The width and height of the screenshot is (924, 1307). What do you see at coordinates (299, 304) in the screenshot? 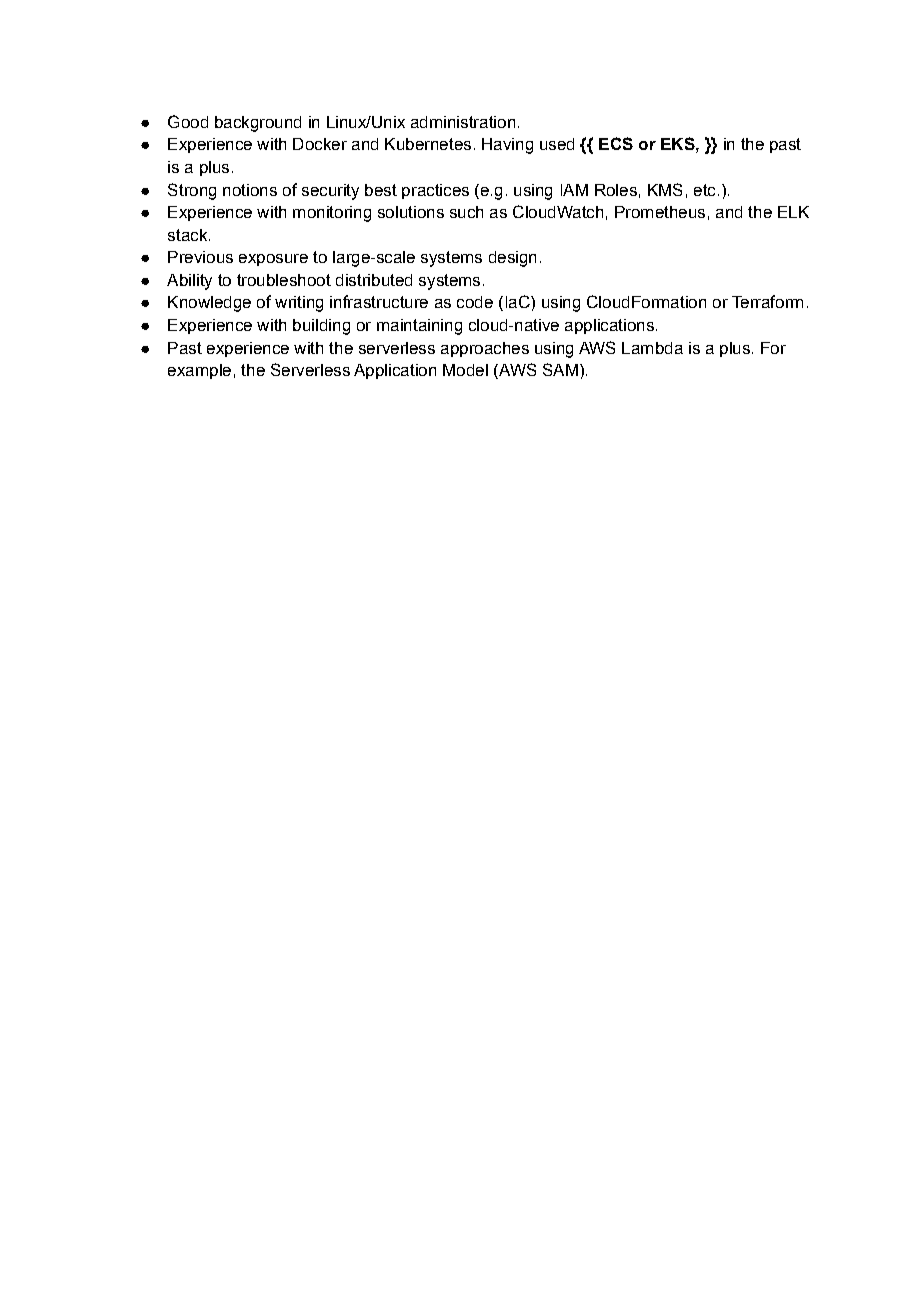
I see `writing` at bounding box center [299, 304].
